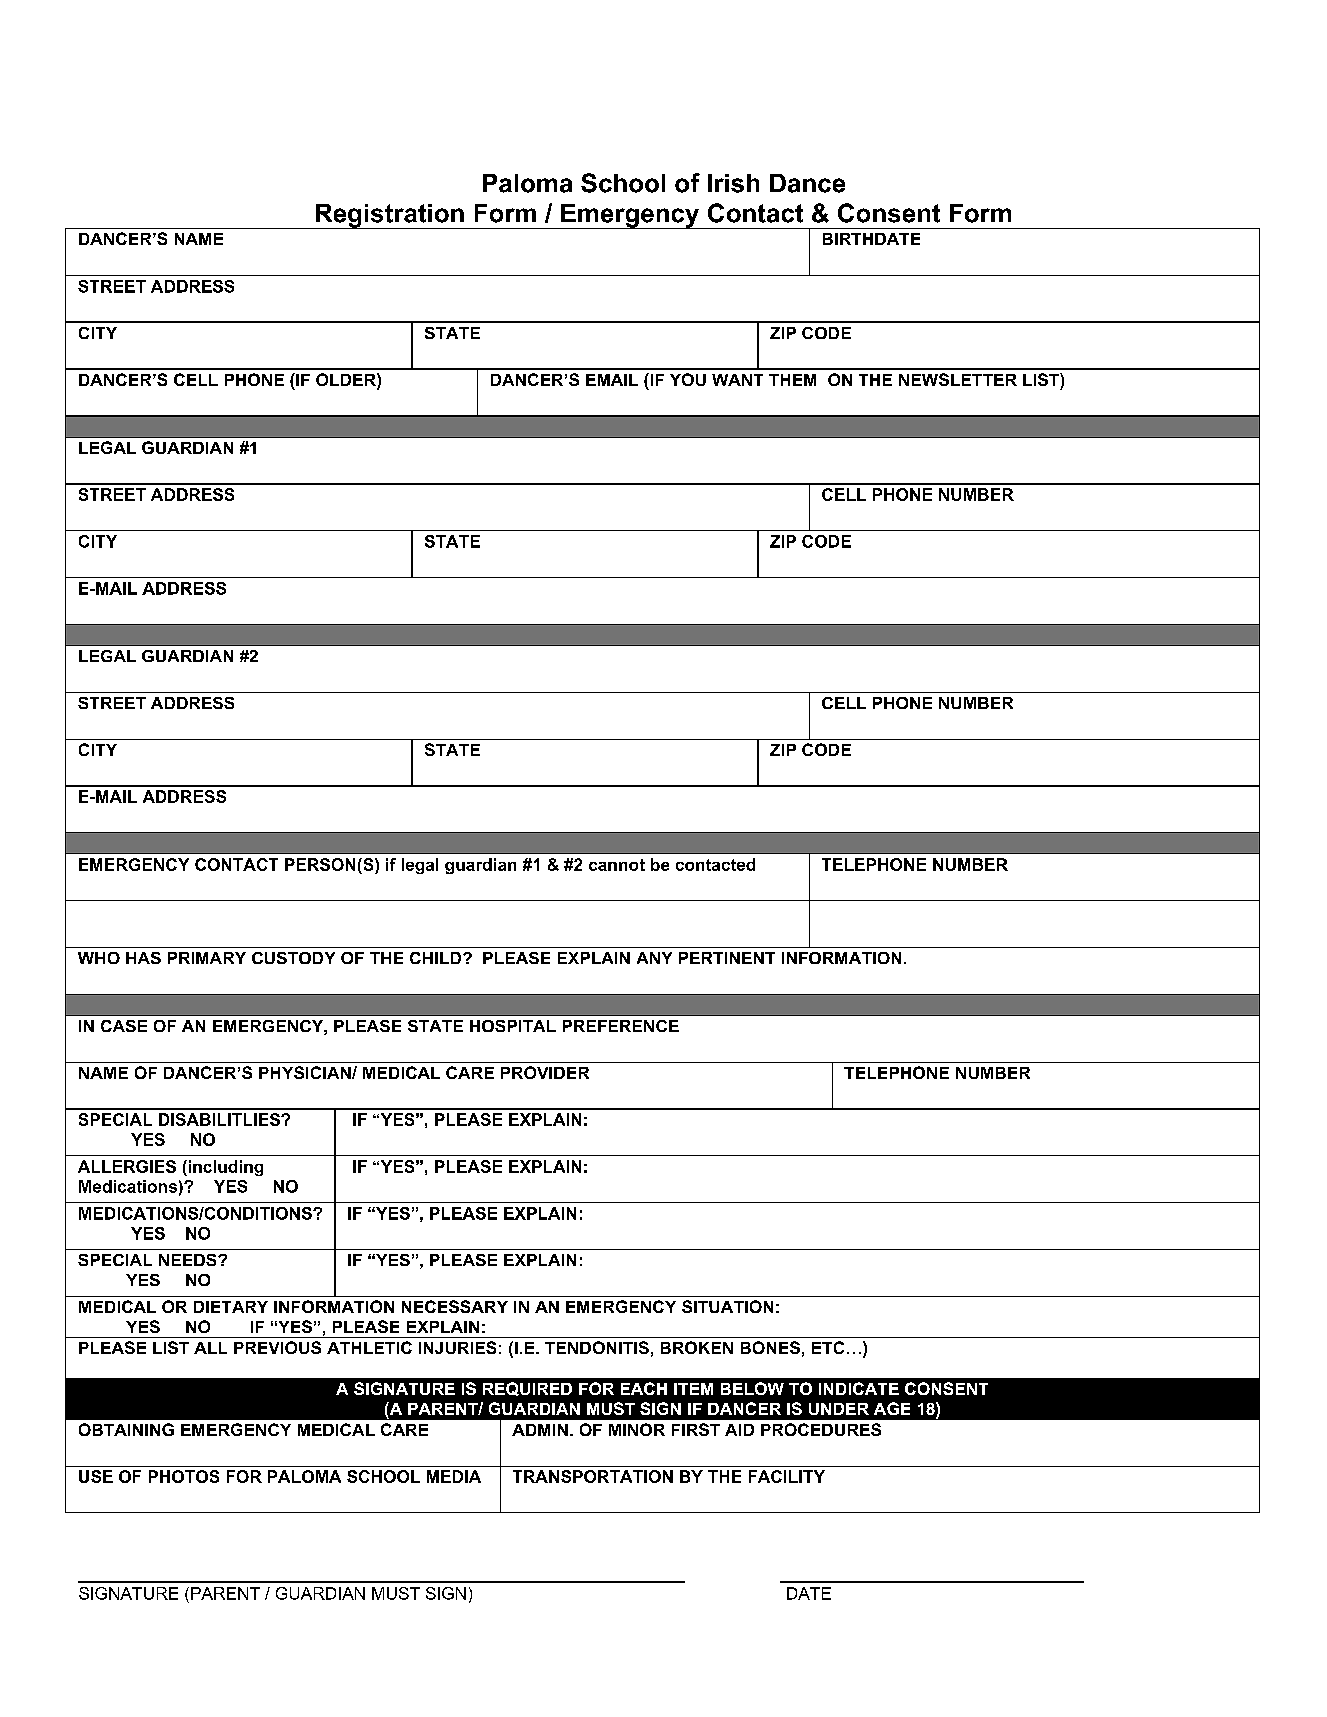  What do you see at coordinates (389, 216) in the screenshot?
I see `Registration` at bounding box center [389, 216].
